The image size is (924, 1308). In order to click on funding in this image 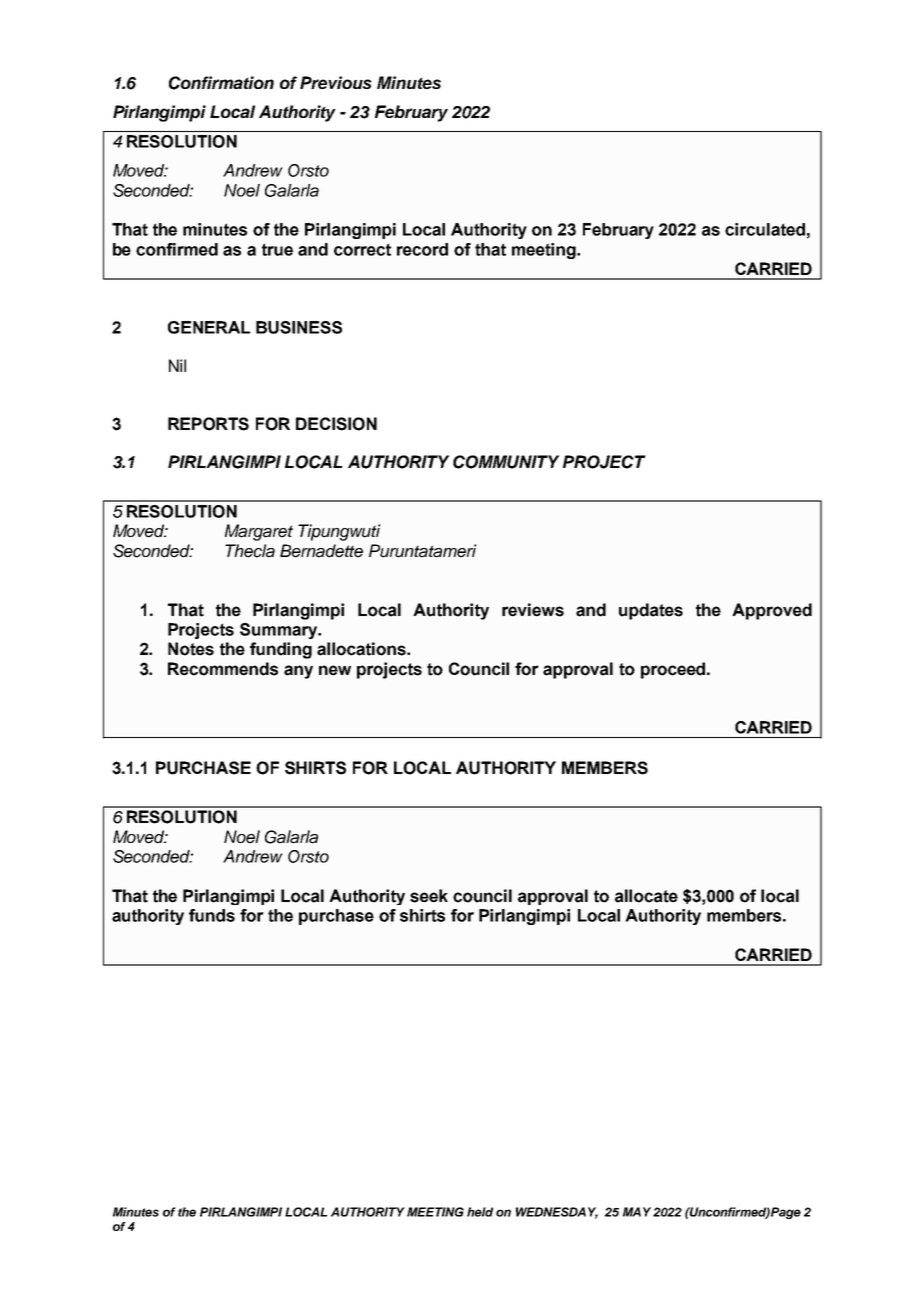, I will do `click(281, 650)`.
